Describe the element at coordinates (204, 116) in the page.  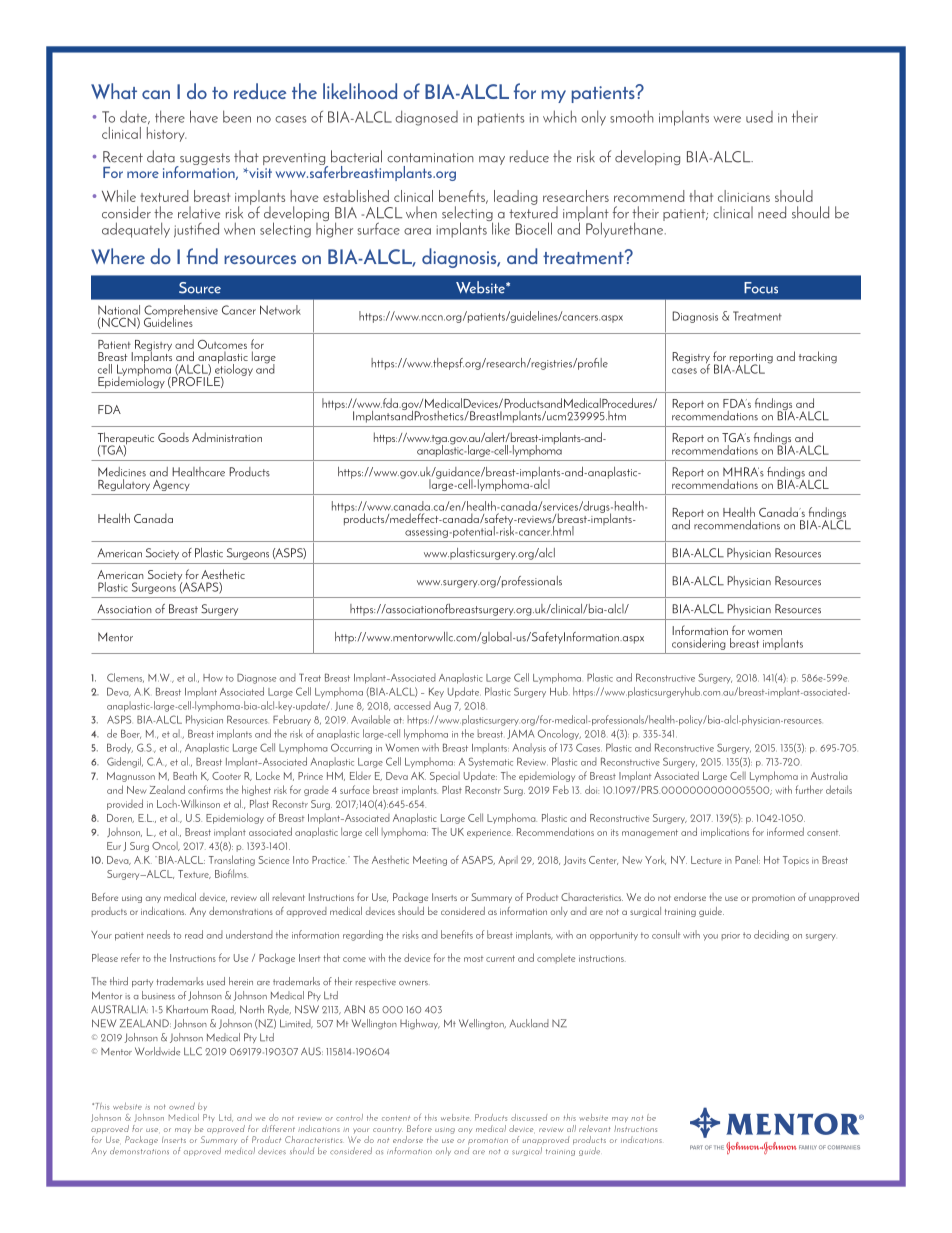
I see `have` at that location.
